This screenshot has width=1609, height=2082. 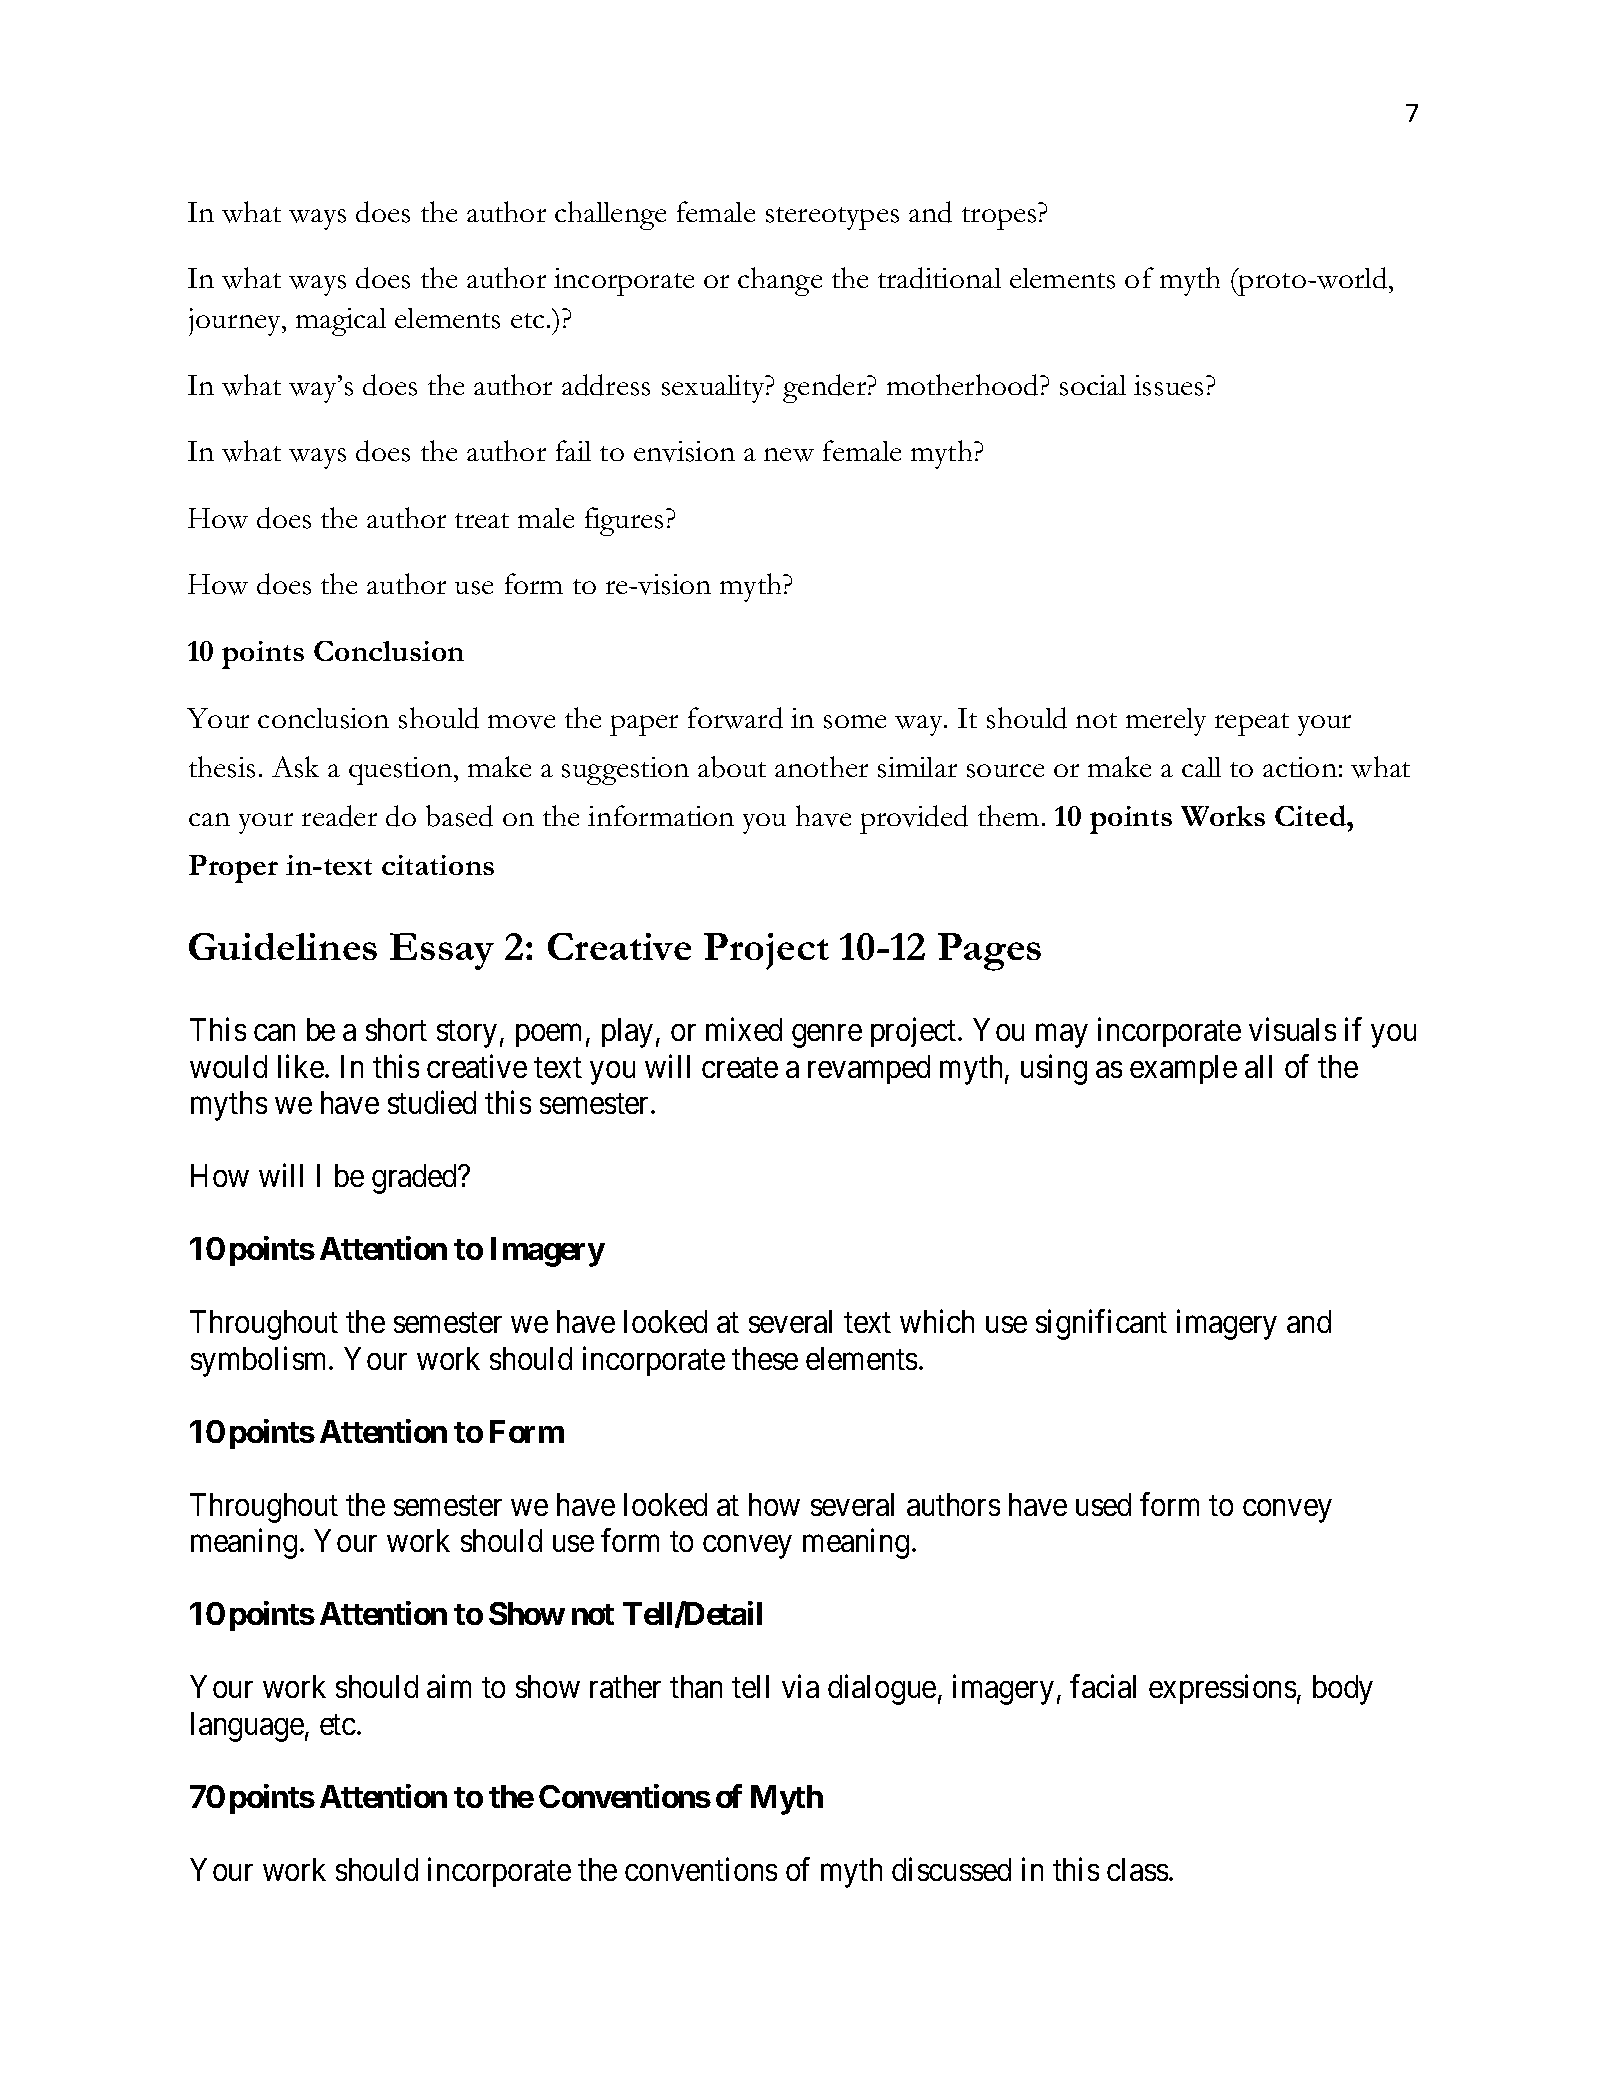 I want to click on language, so click(x=247, y=1727).
